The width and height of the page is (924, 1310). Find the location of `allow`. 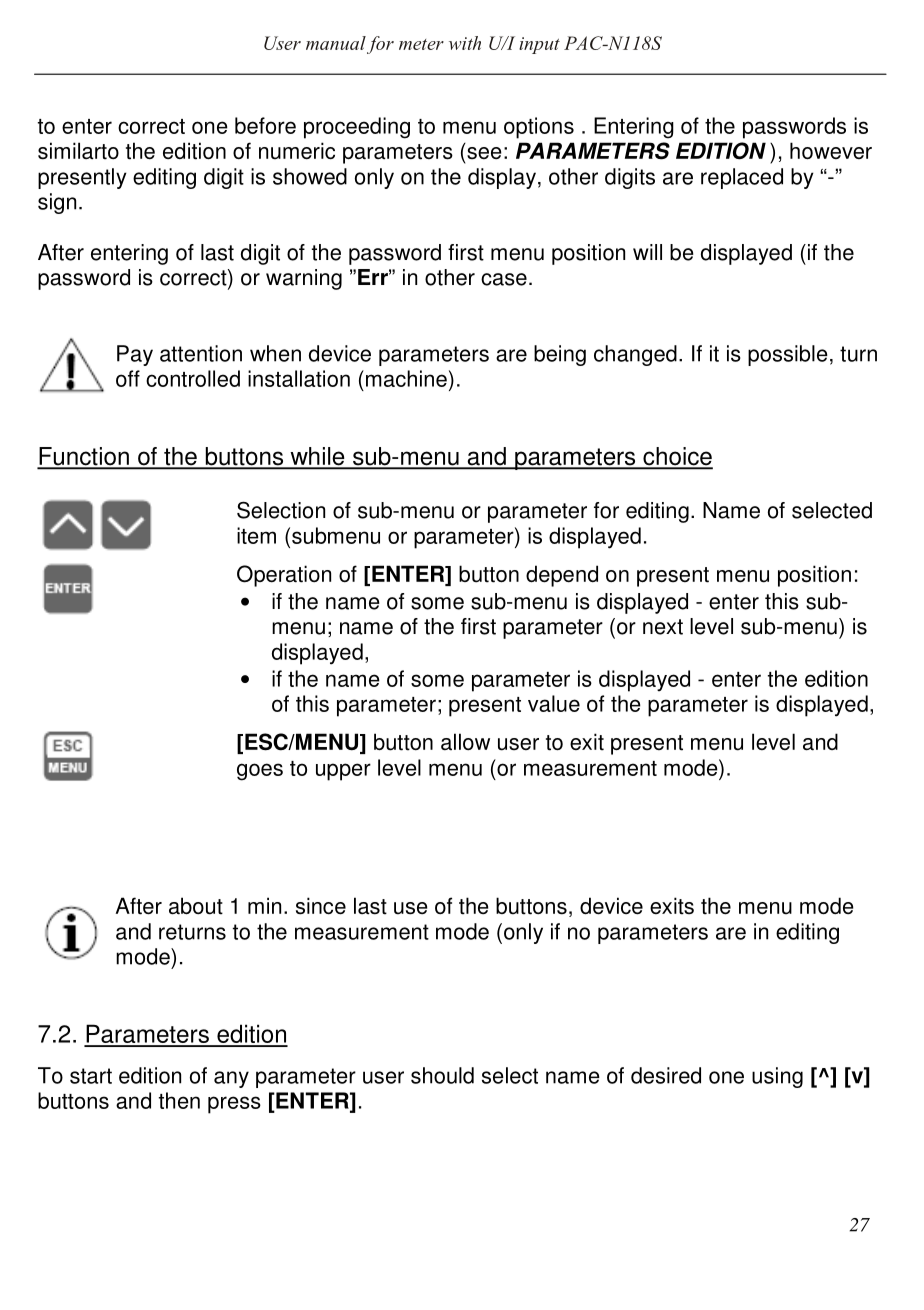

allow is located at coordinates (465, 741).
